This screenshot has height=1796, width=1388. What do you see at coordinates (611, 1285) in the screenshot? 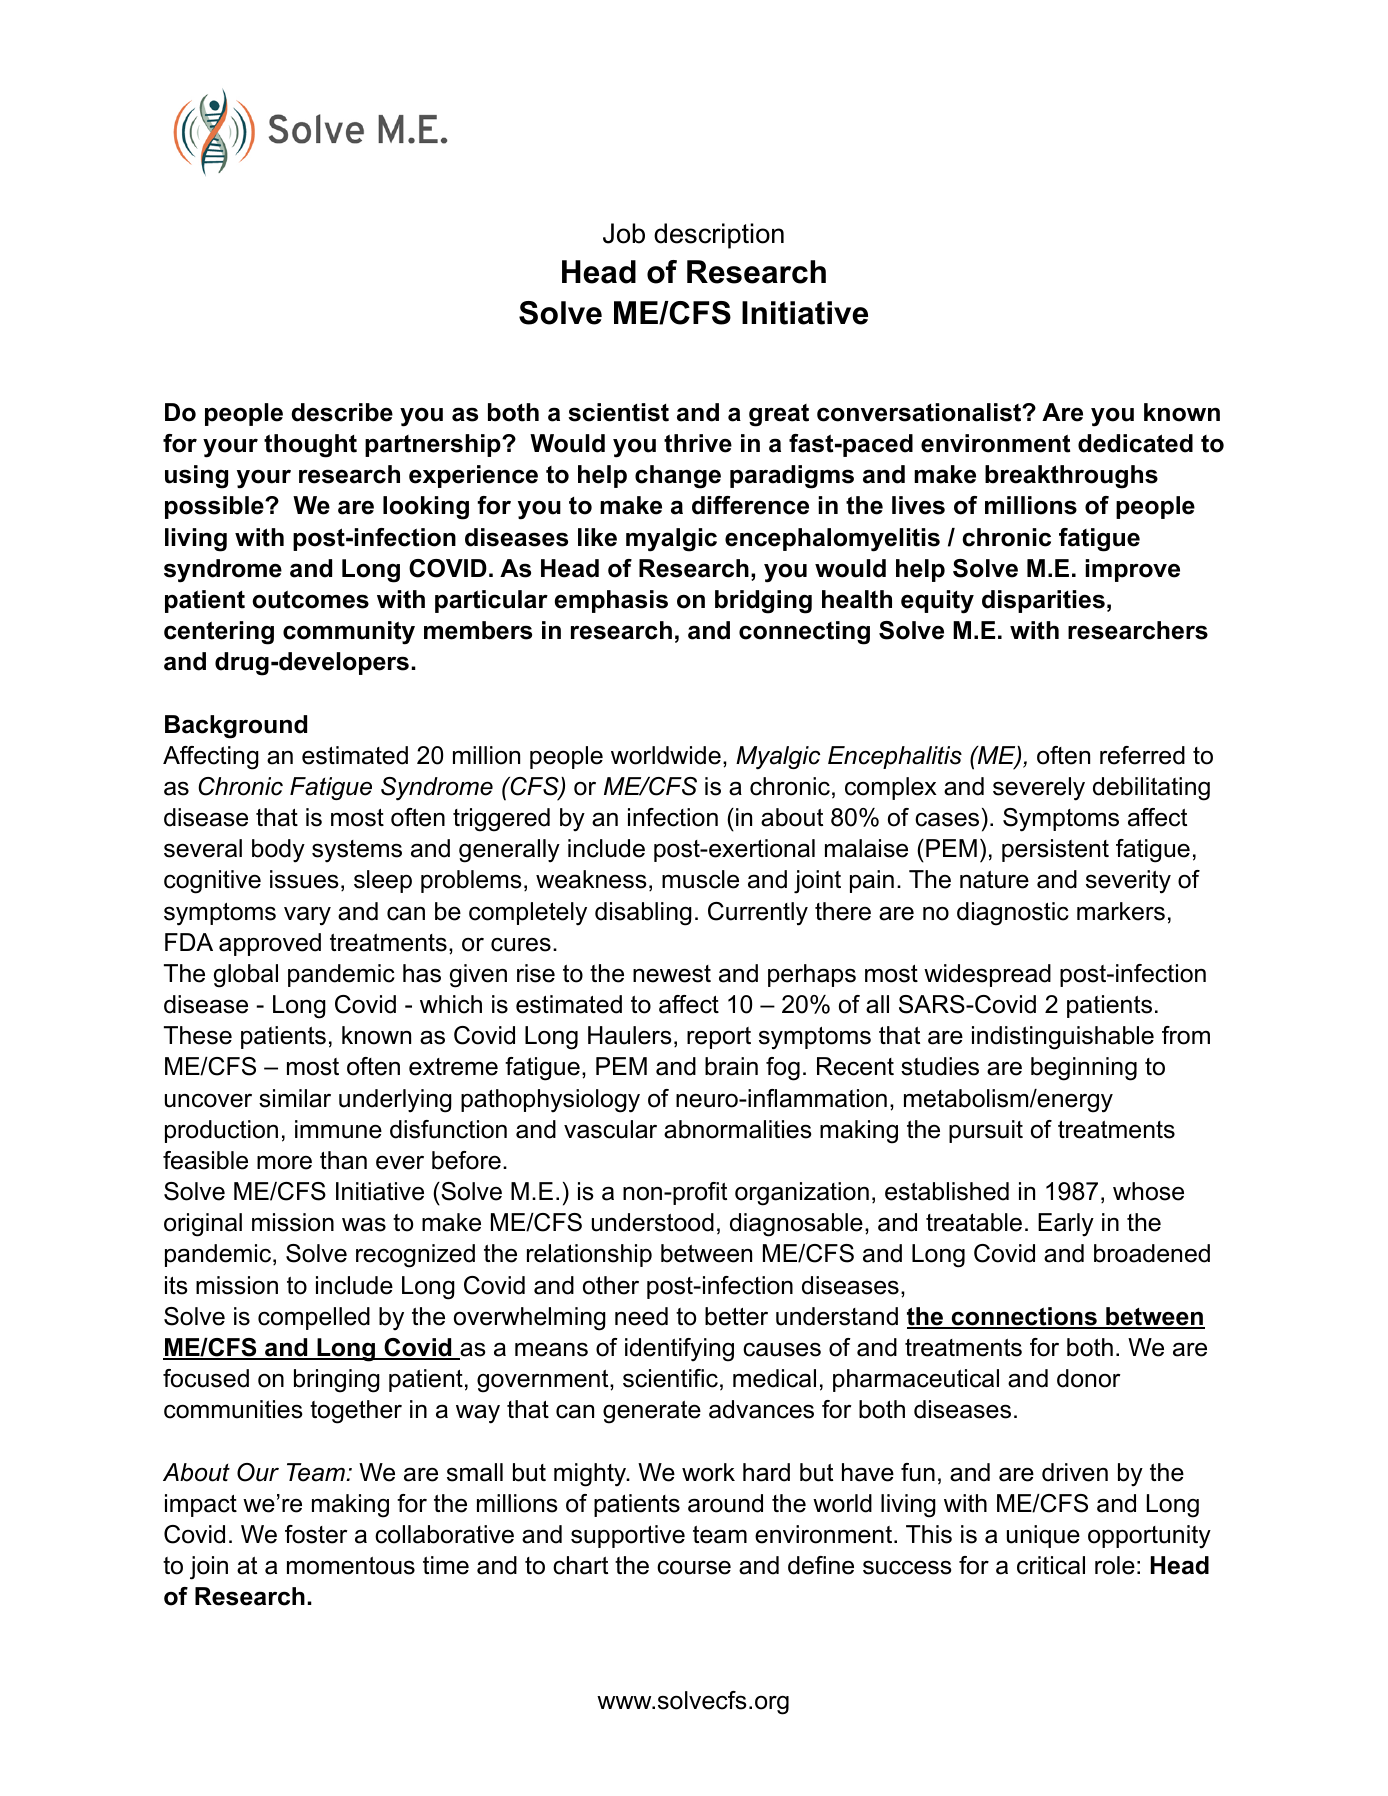
I see `other` at bounding box center [611, 1285].
